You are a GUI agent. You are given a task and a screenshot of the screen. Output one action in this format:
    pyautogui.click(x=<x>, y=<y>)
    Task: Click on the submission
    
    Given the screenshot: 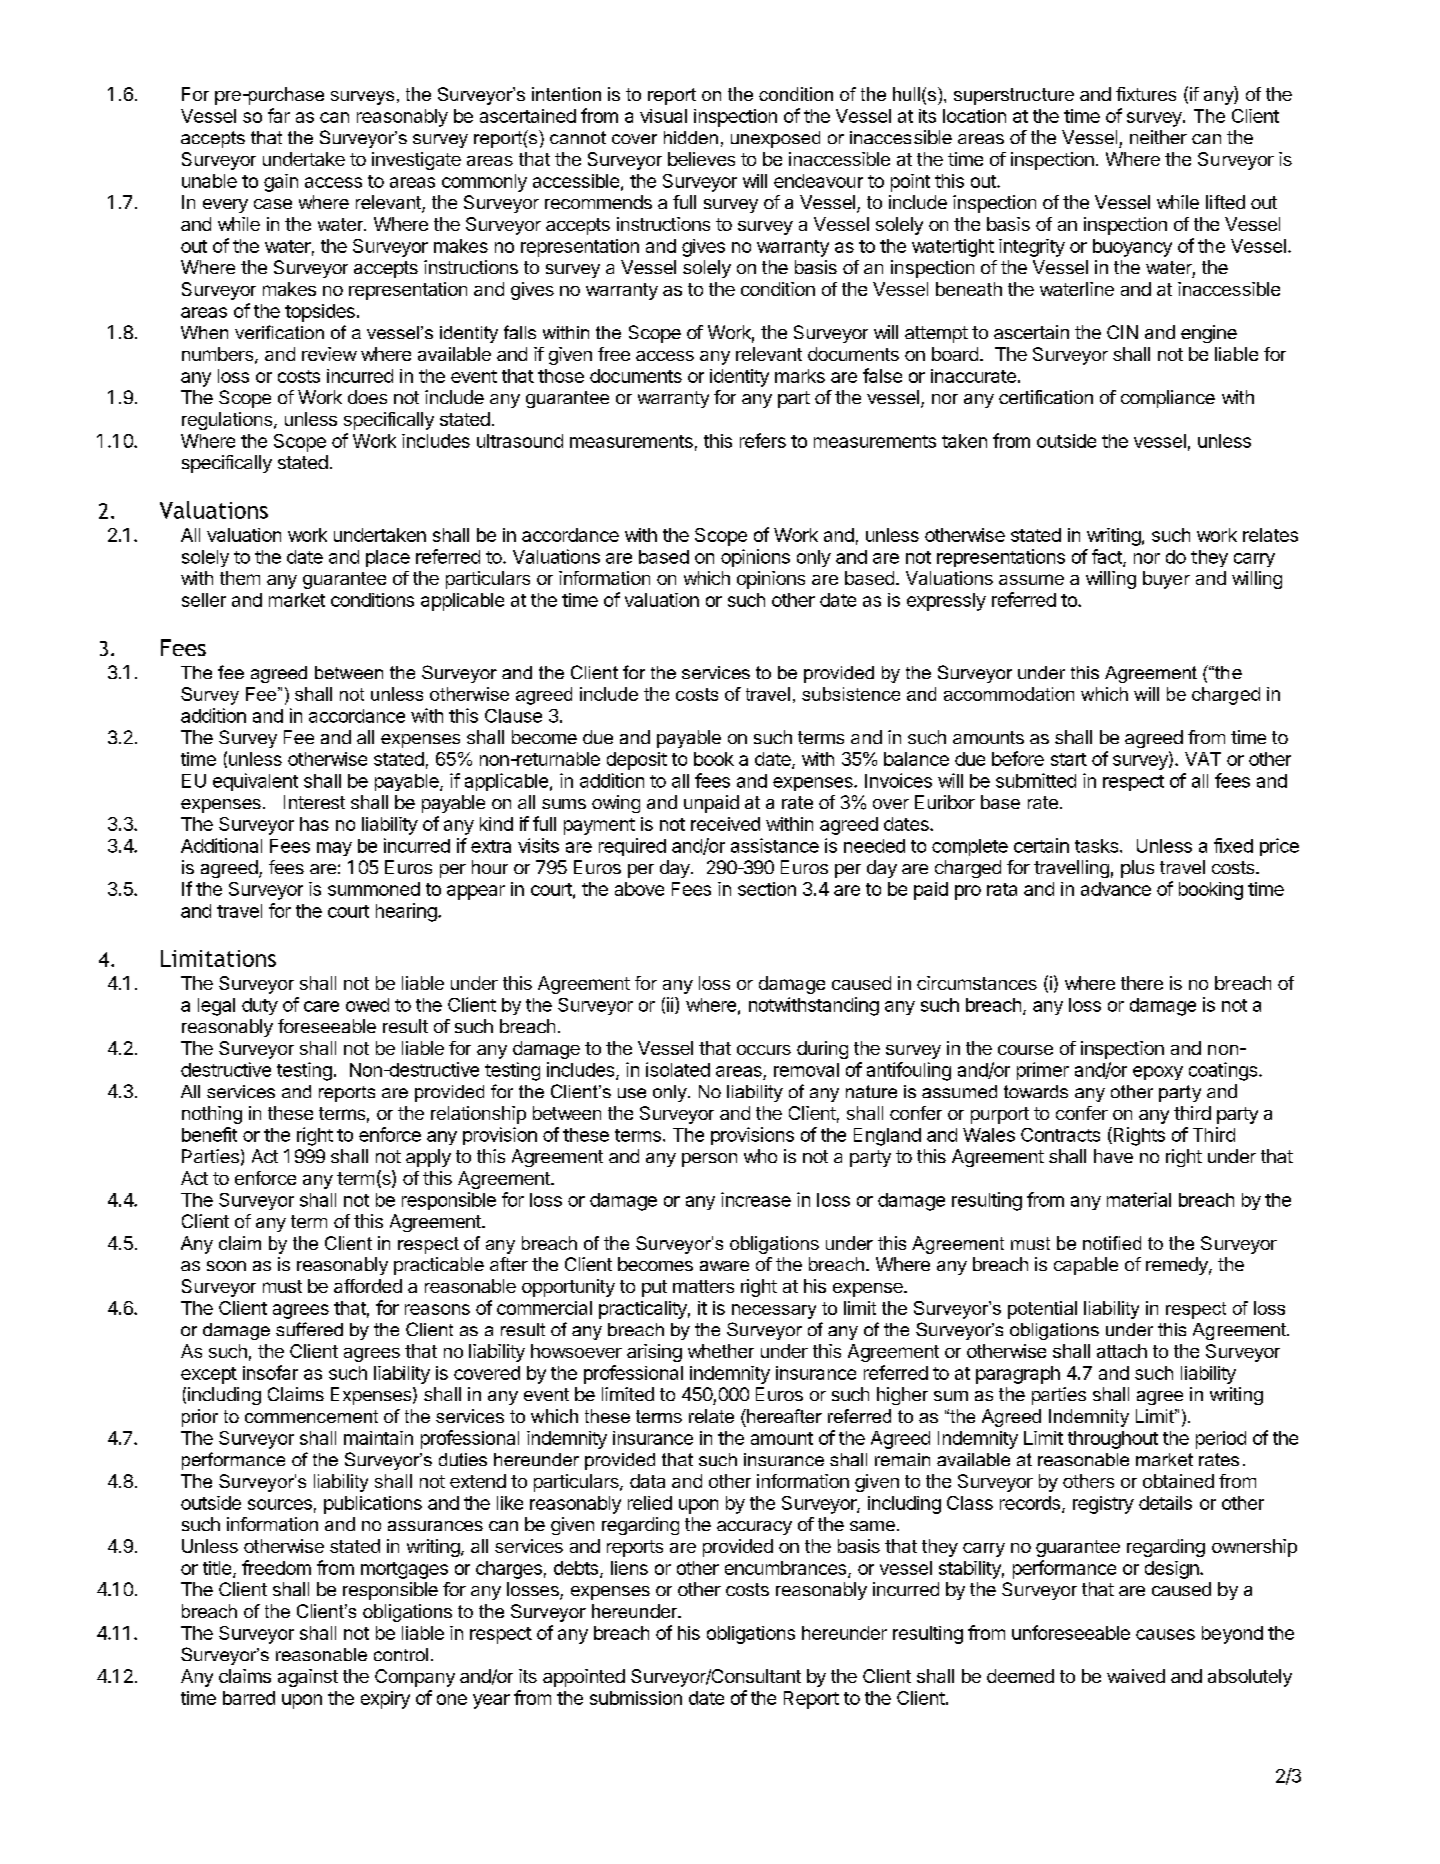 What is the action you would take?
    pyautogui.click(x=636, y=1698)
